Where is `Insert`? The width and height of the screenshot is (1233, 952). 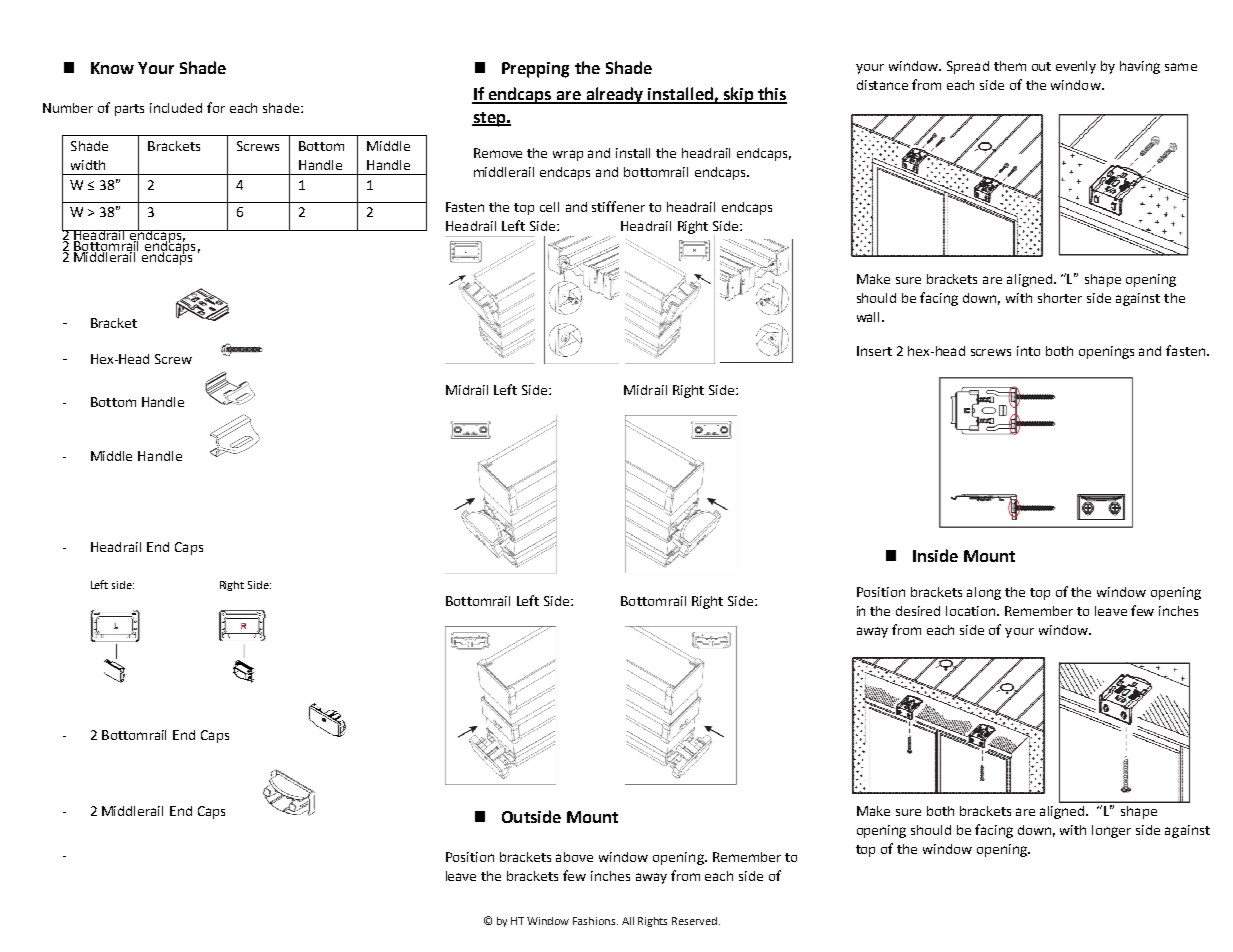 Insert is located at coordinates (874, 351).
